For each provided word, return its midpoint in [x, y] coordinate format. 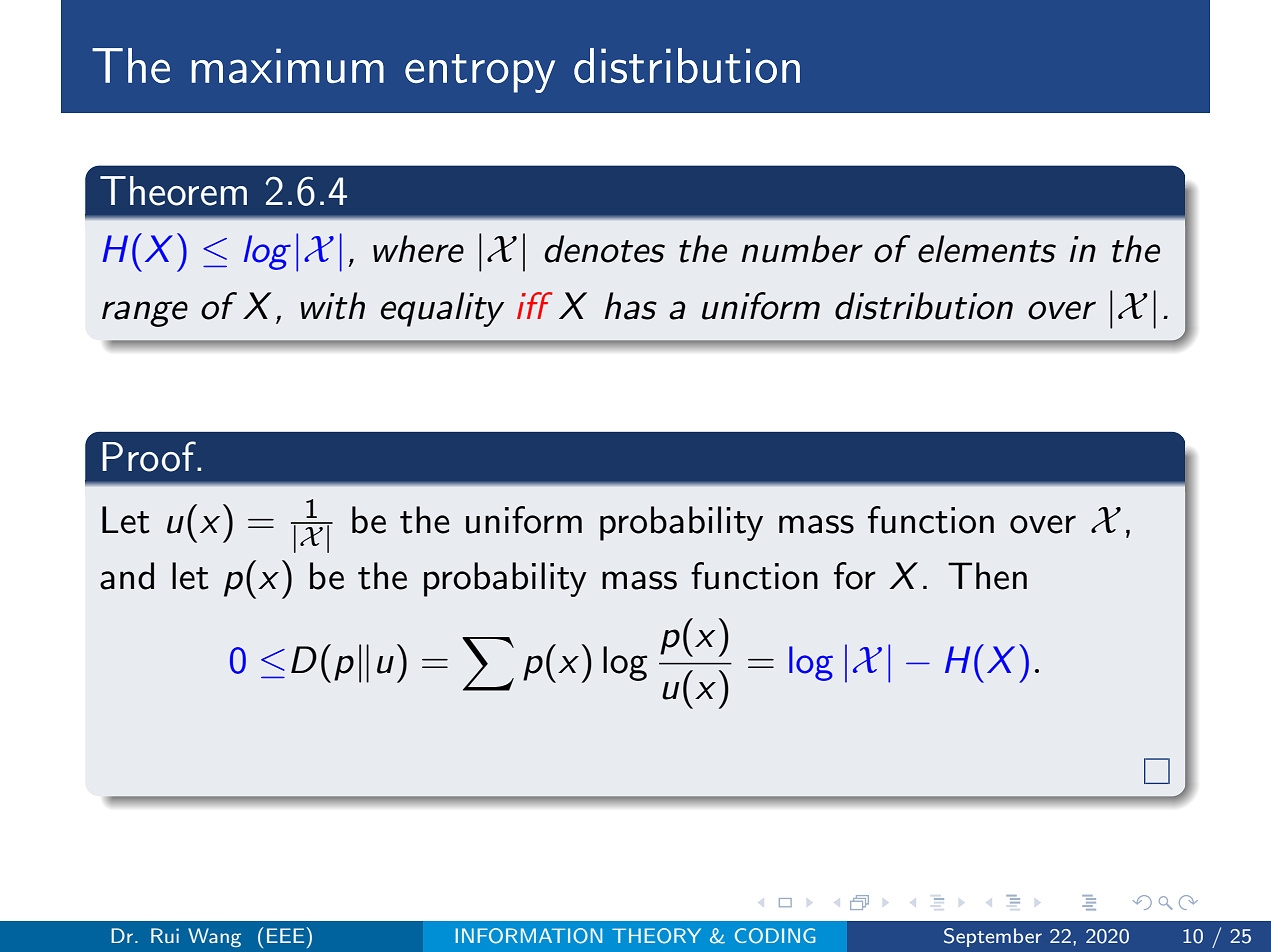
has [630, 306]
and [127, 576]
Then [987, 576]
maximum [287, 65]
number [802, 249]
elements [987, 249]
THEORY [656, 936]
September [993, 937]
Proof [150, 456]
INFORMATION [529, 936]
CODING [775, 936]
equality [442, 309]
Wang [214, 937]
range [145, 314]
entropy [480, 73]
